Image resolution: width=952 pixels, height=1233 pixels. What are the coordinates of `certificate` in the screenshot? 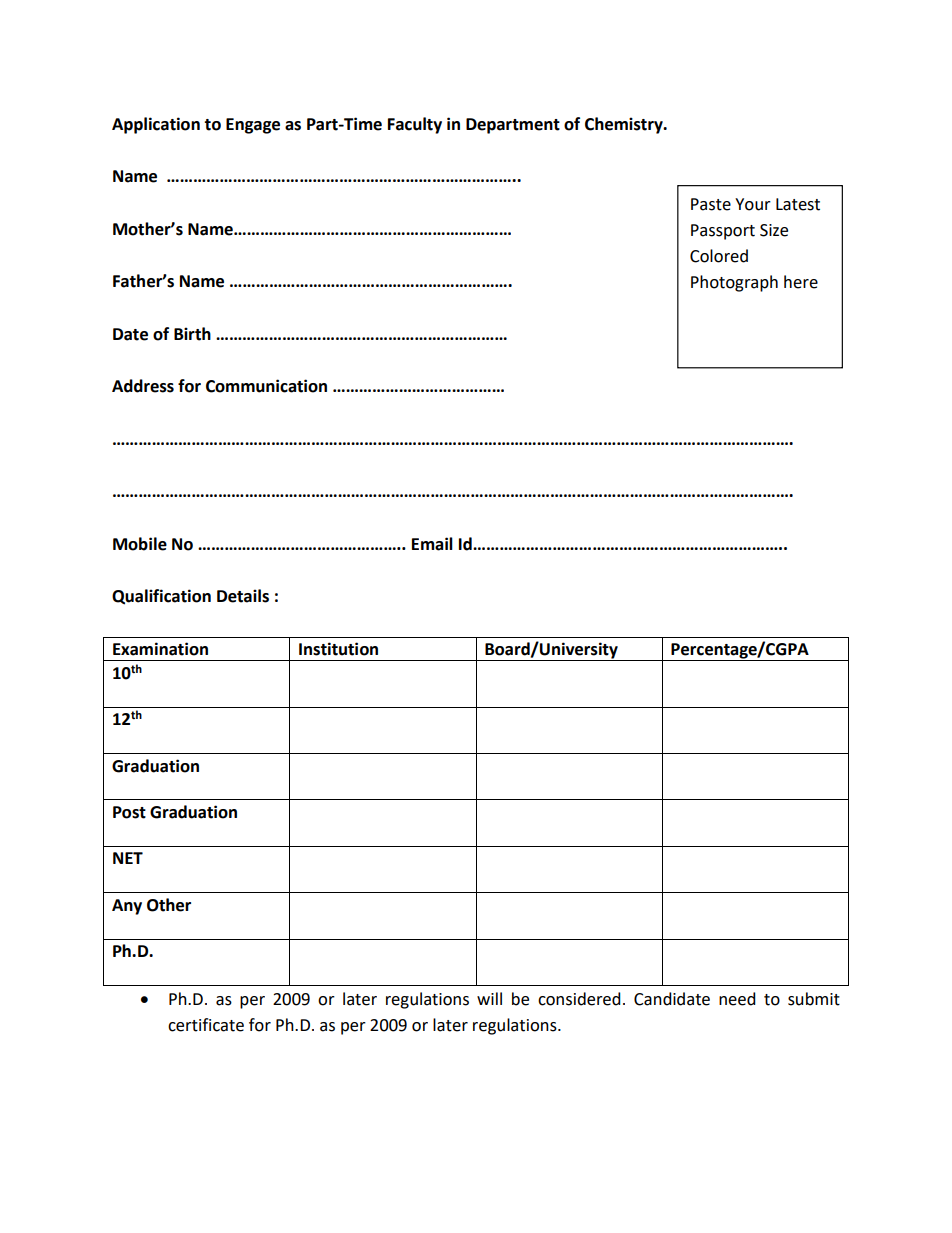 It's located at (206, 1025).
